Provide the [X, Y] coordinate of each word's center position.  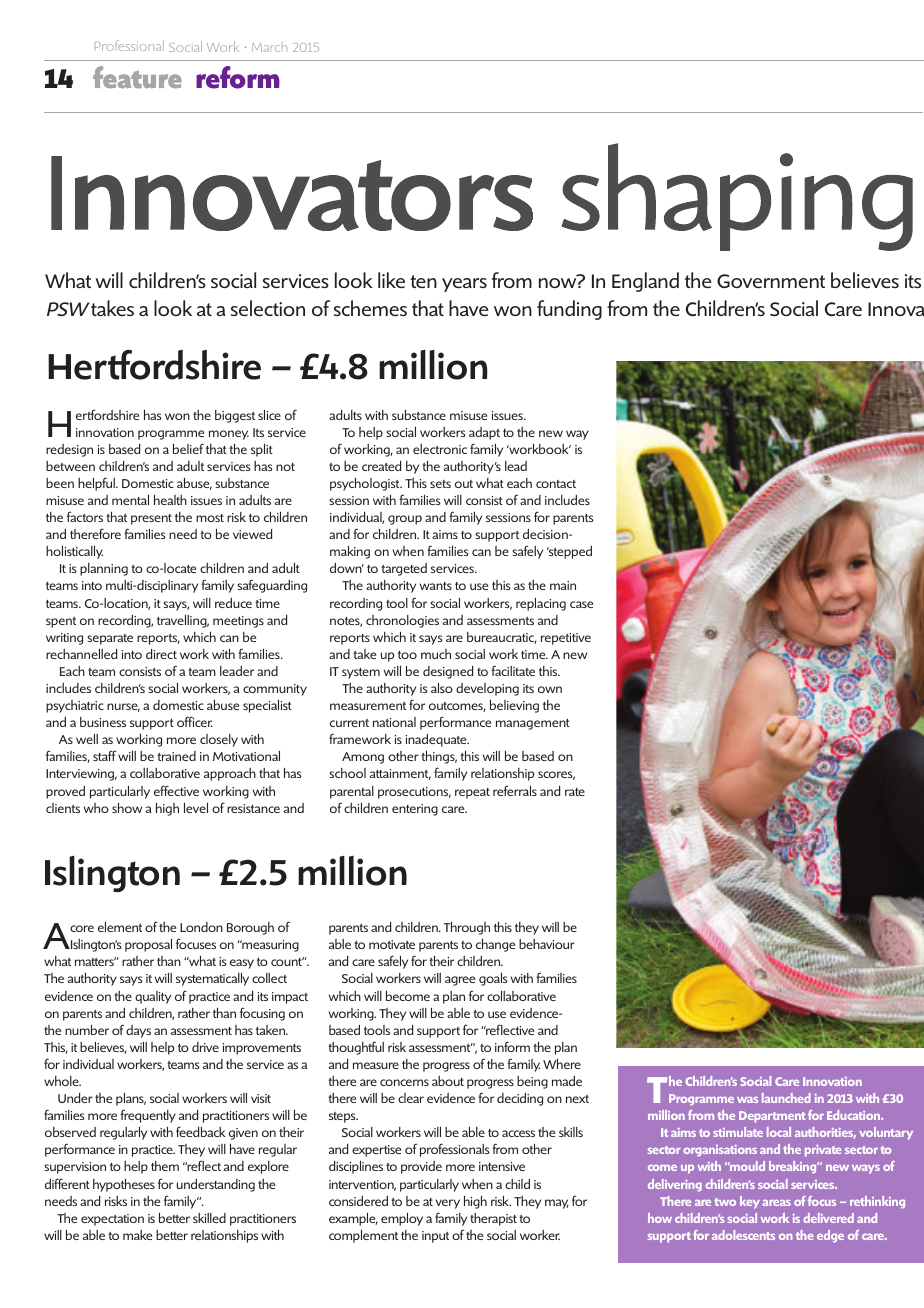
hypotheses [124, 1185]
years [464, 285]
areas [776, 1203]
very [447, 1204]
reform [238, 77]
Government [771, 281]
